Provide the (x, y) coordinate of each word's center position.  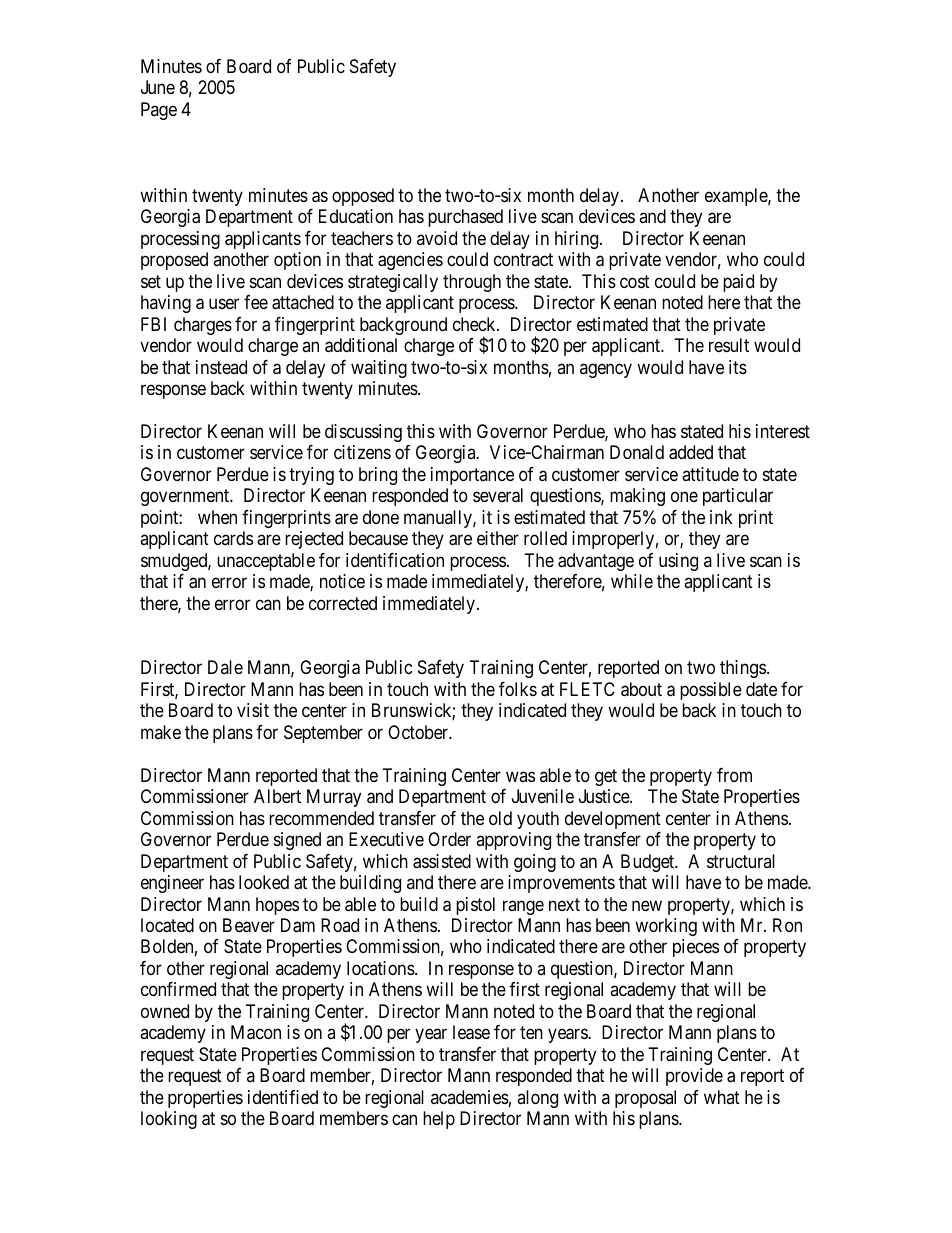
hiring (578, 240)
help (439, 1120)
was (520, 776)
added (691, 452)
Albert (277, 796)
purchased (465, 218)
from (734, 775)
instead (221, 367)
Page (159, 111)
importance (472, 476)
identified (283, 1097)
